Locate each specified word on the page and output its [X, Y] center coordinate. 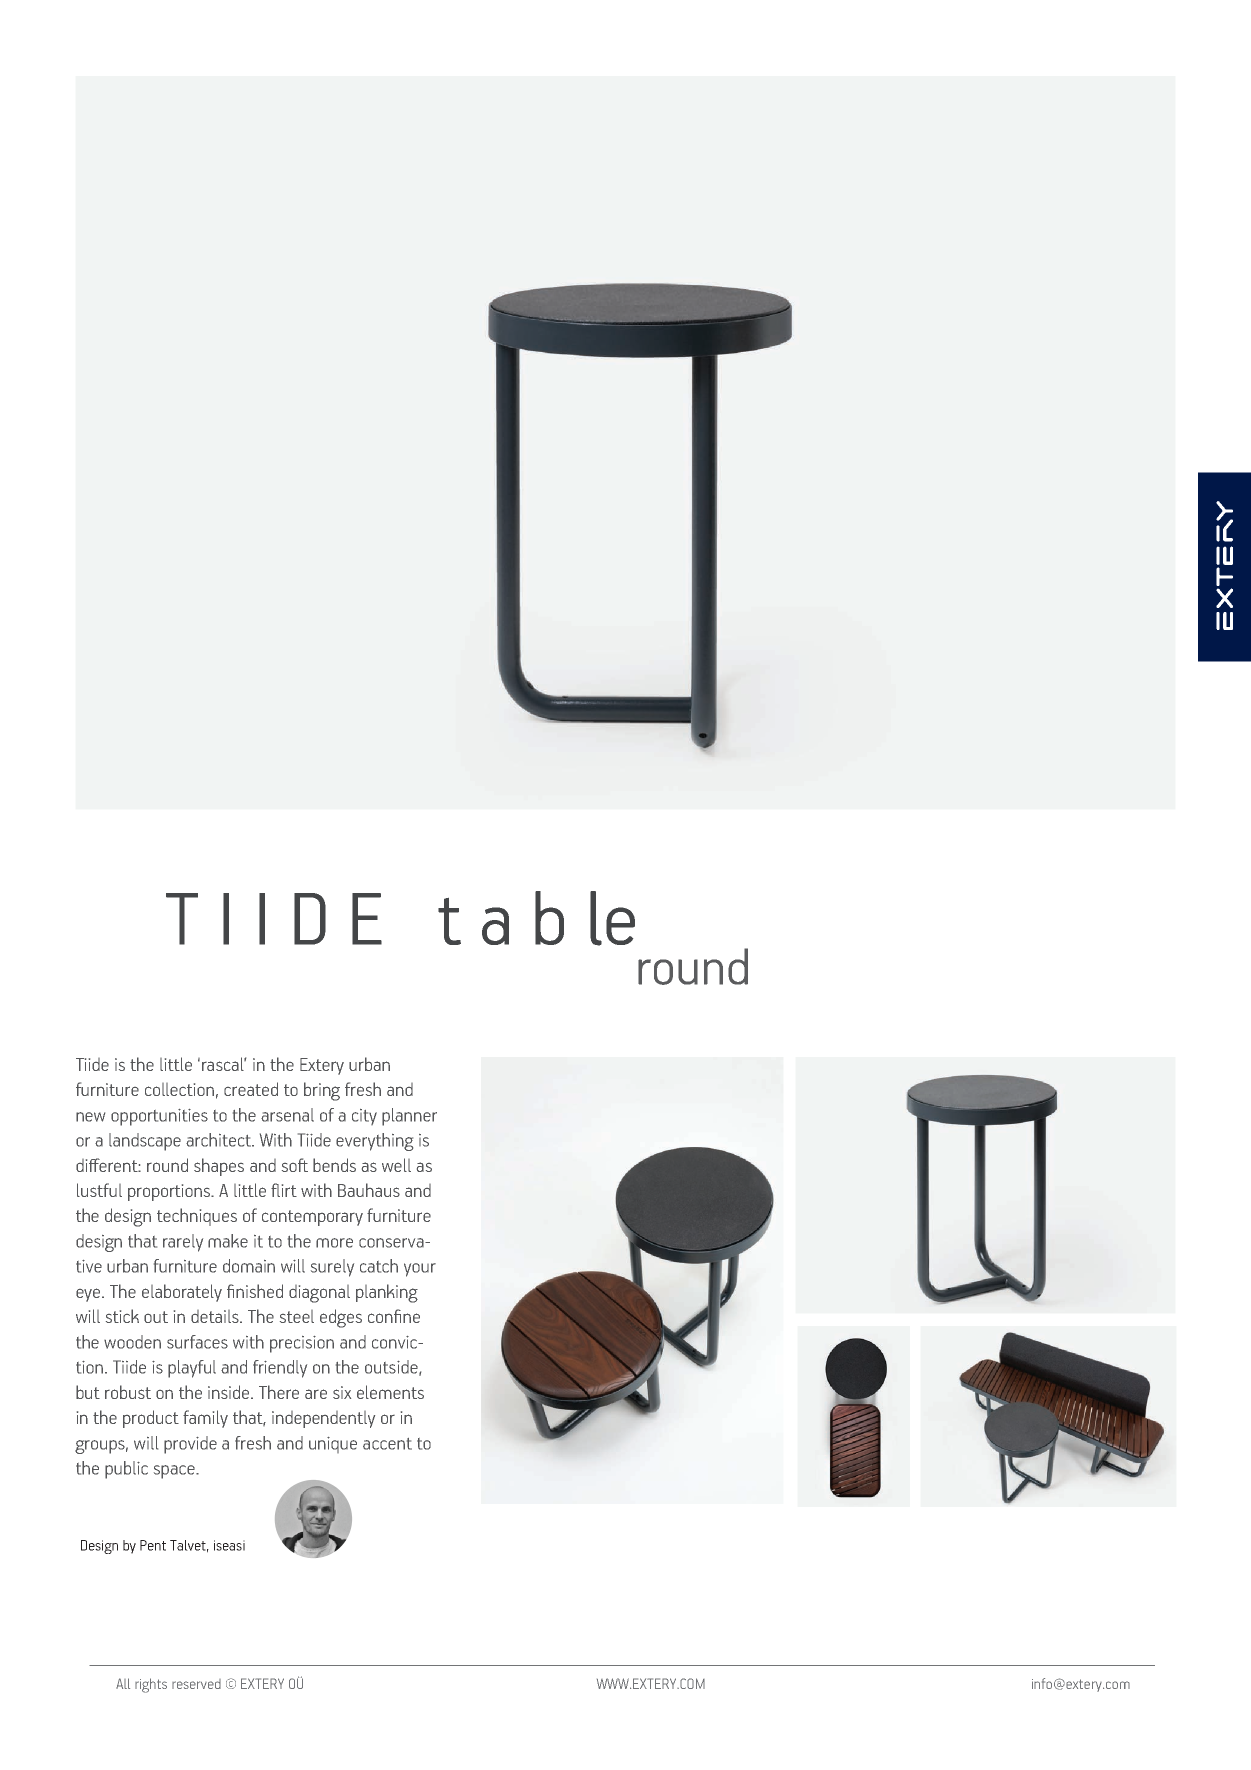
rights [151, 1685]
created [251, 1089]
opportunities [159, 1117]
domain [249, 1266]
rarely [183, 1243]
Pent [153, 1545]
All [123, 1683]
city [364, 1117]
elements [390, 1392]
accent [387, 1444]
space [175, 1472]
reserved [196, 1684]
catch [379, 1266]
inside [230, 1392]
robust [128, 1392]
